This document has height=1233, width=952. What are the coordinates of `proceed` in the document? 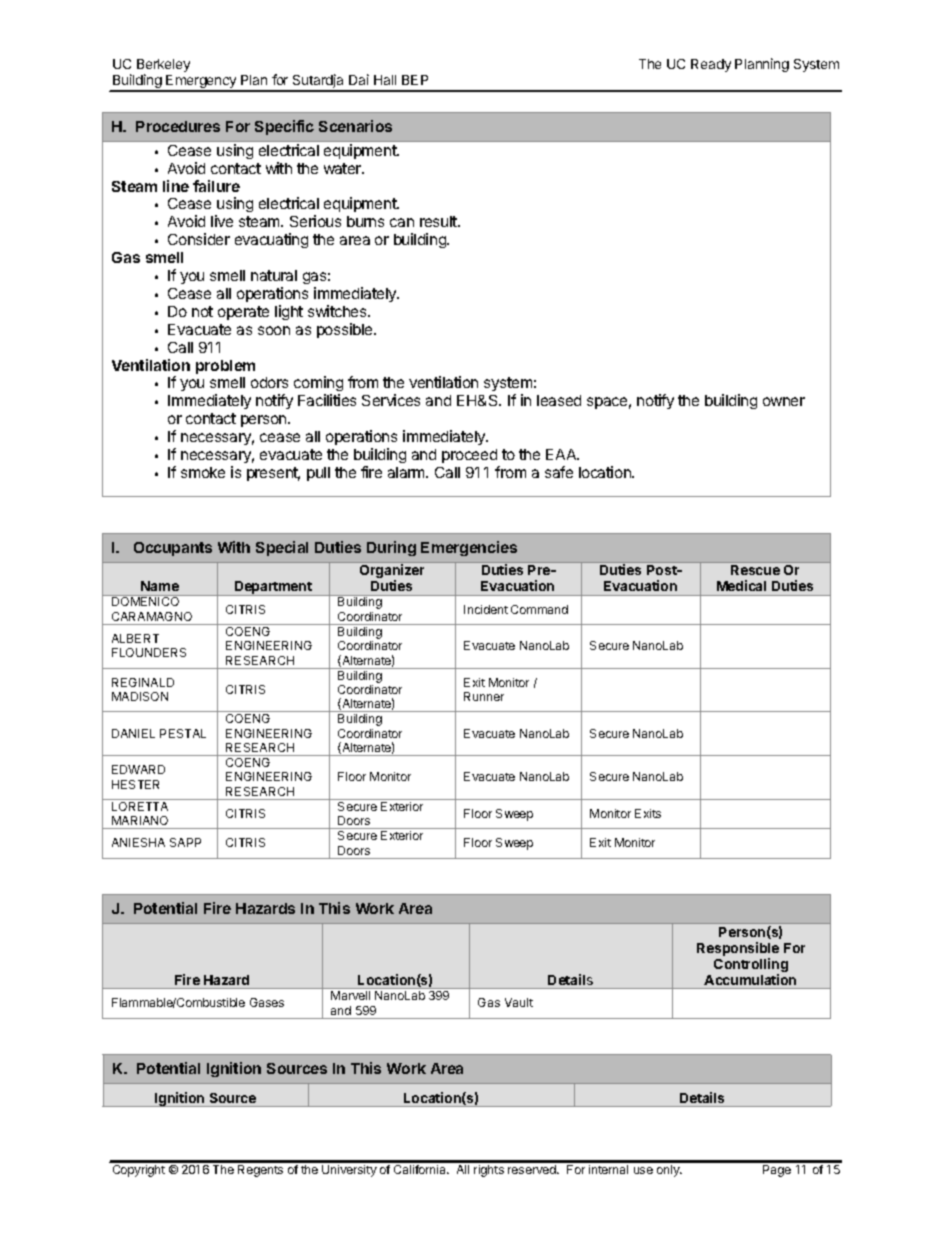 It's located at (469, 456).
